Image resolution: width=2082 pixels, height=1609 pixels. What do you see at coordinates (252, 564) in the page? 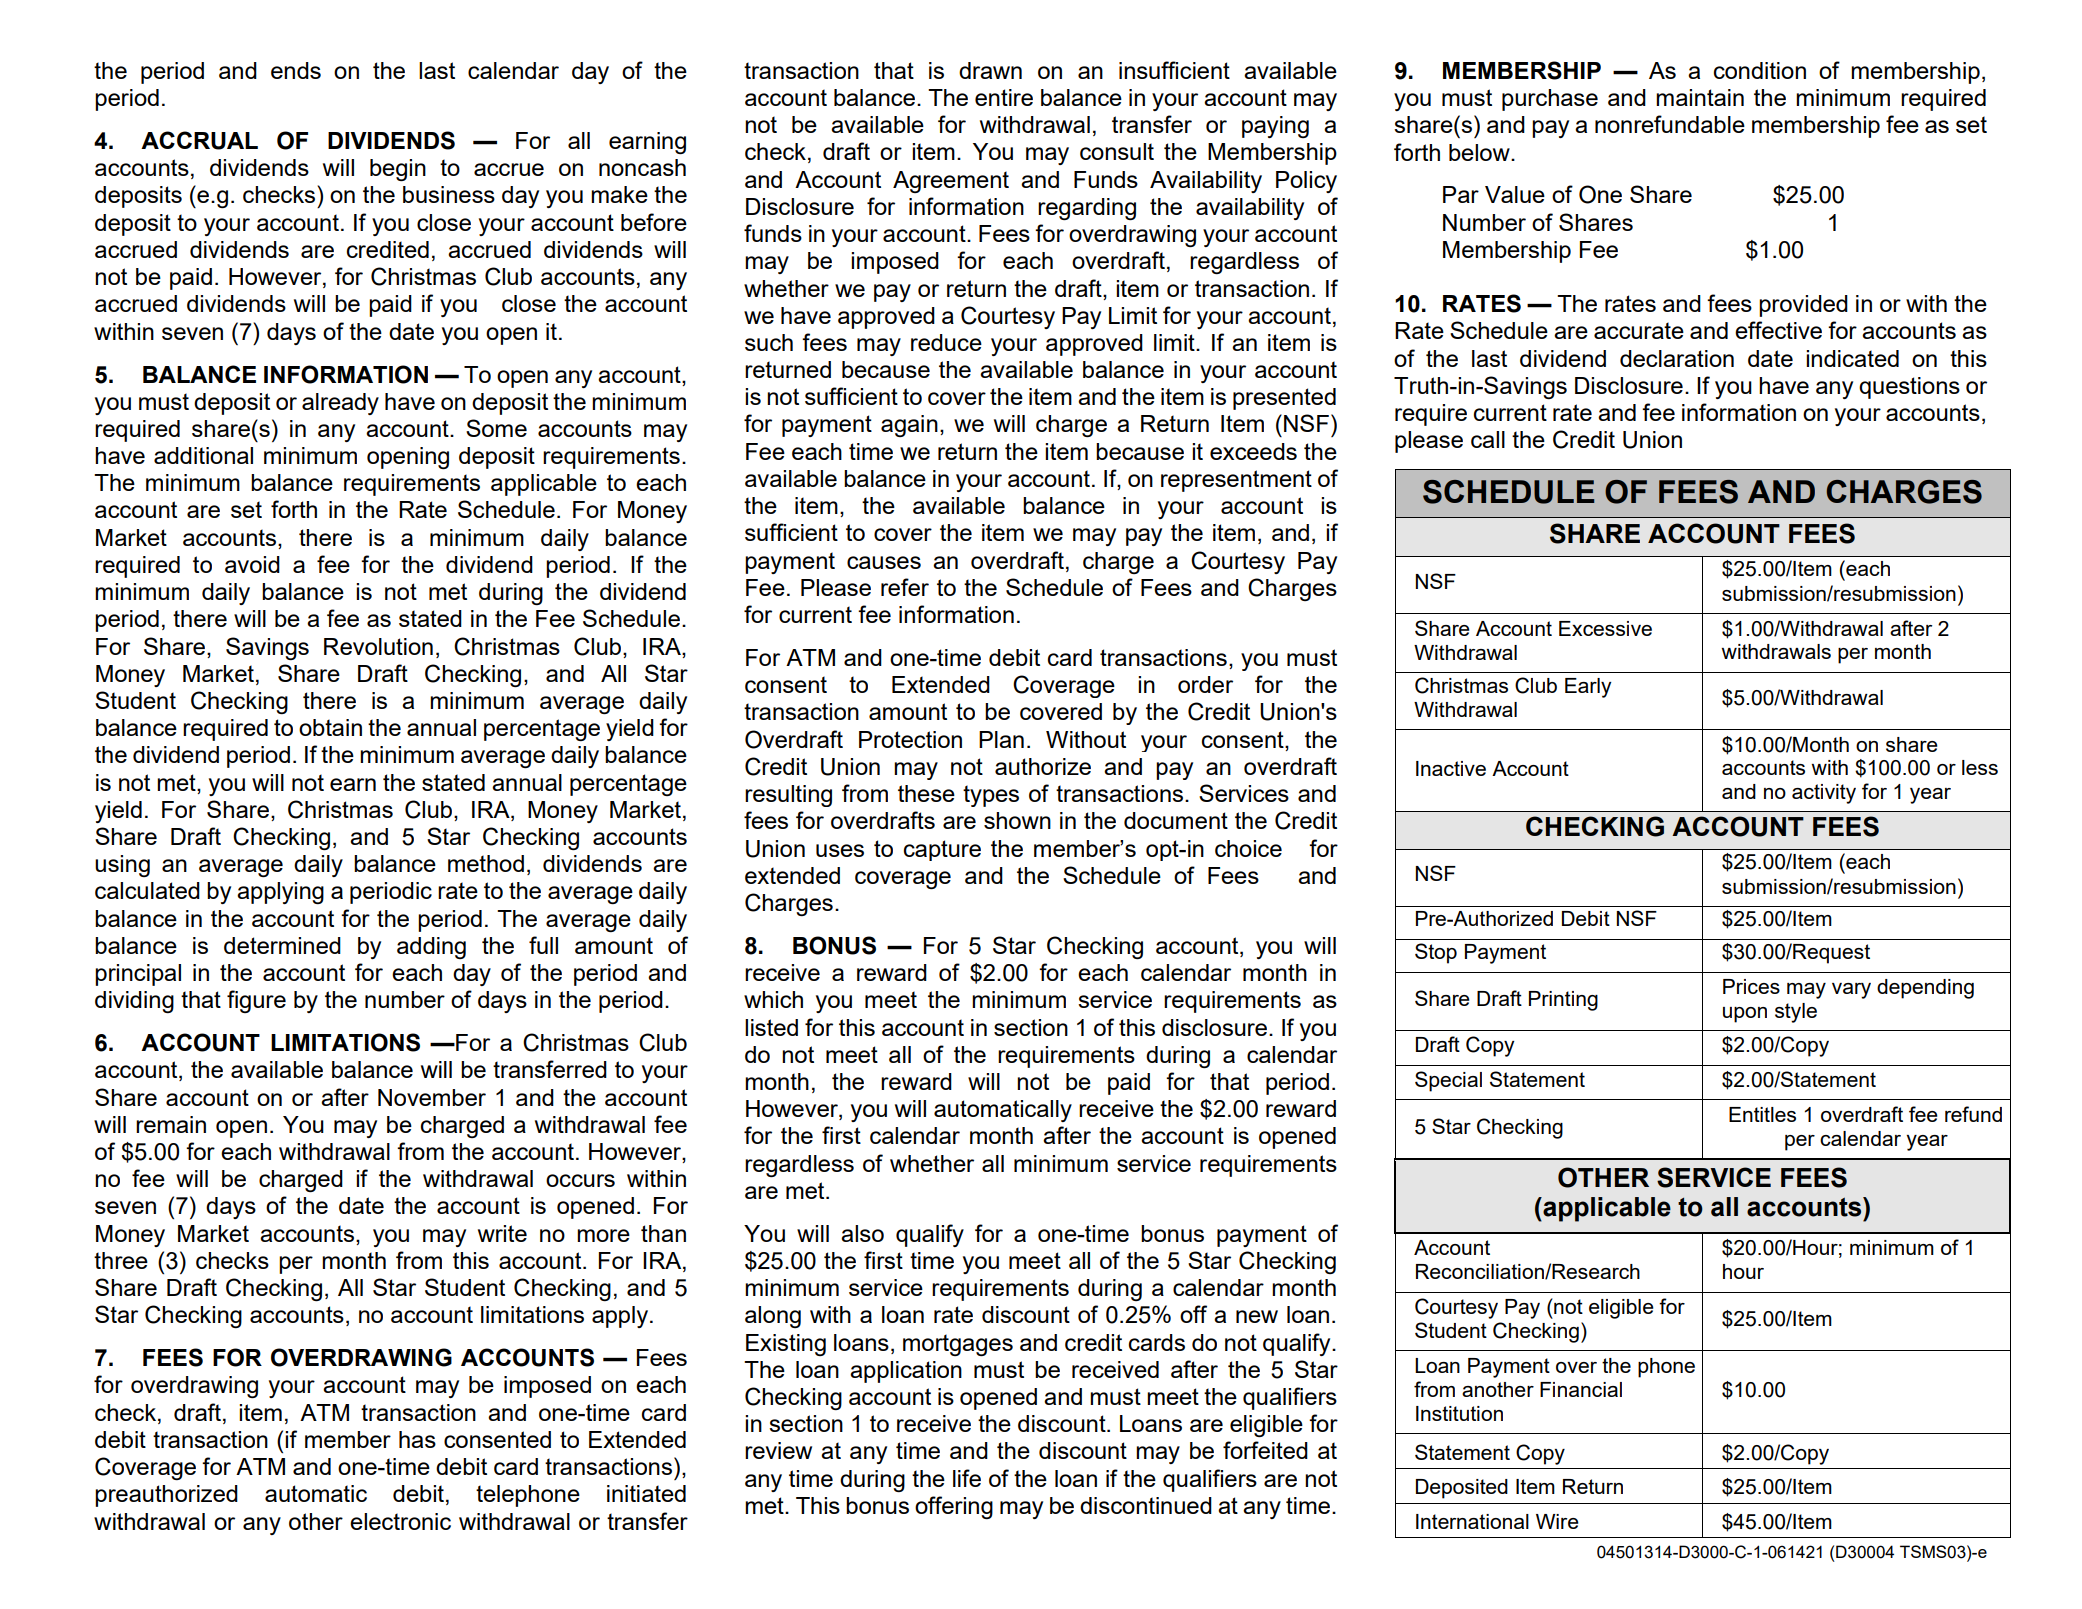
I see `avoid` at bounding box center [252, 564].
